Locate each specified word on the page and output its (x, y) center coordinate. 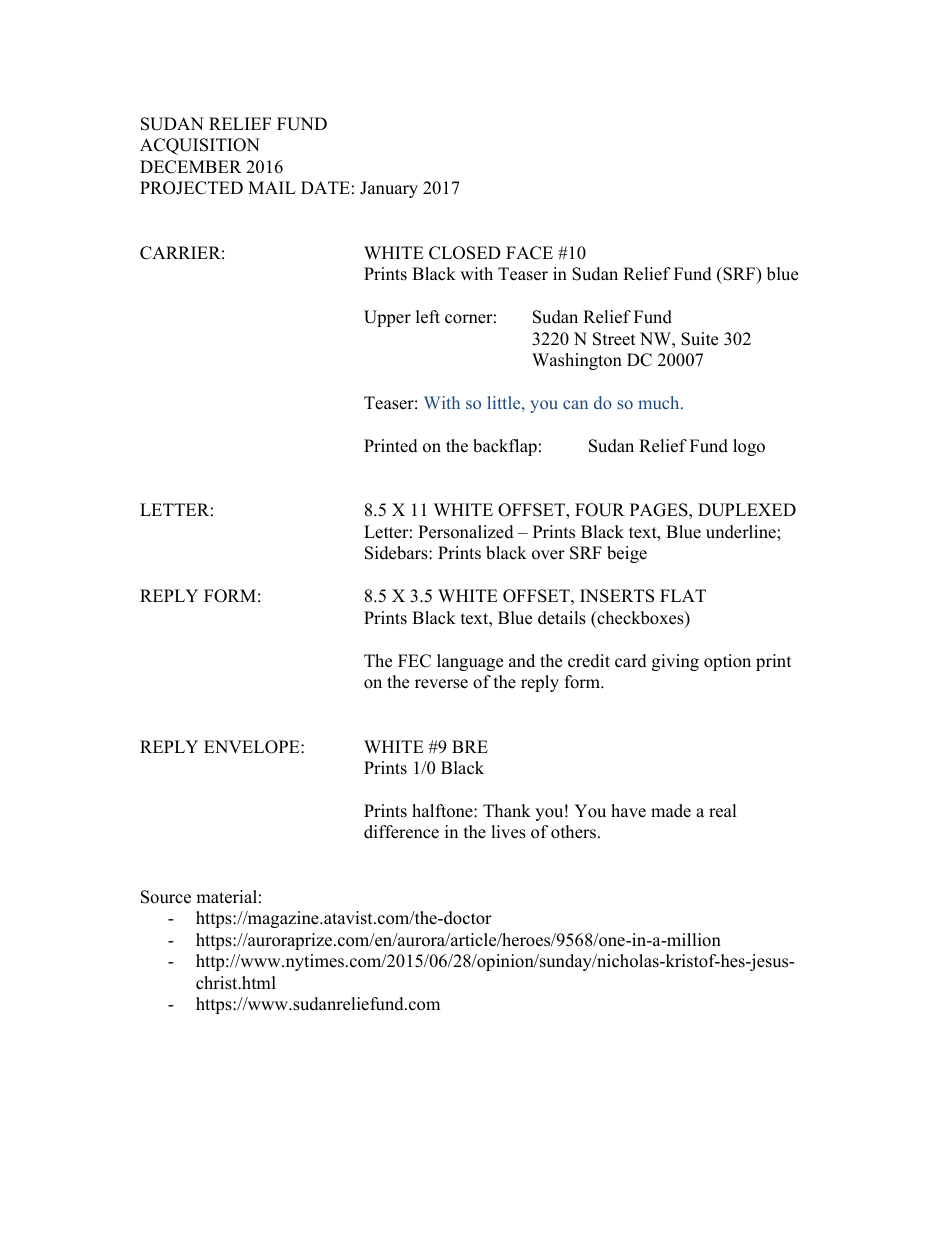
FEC (414, 661)
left (428, 317)
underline (742, 532)
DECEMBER (191, 167)
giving (675, 662)
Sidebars (397, 553)
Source (166, 897)
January (389, 189)
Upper (387, 318)
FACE (529, 253)
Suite (699, 339)
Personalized (466, 532)
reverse (441, 684)
